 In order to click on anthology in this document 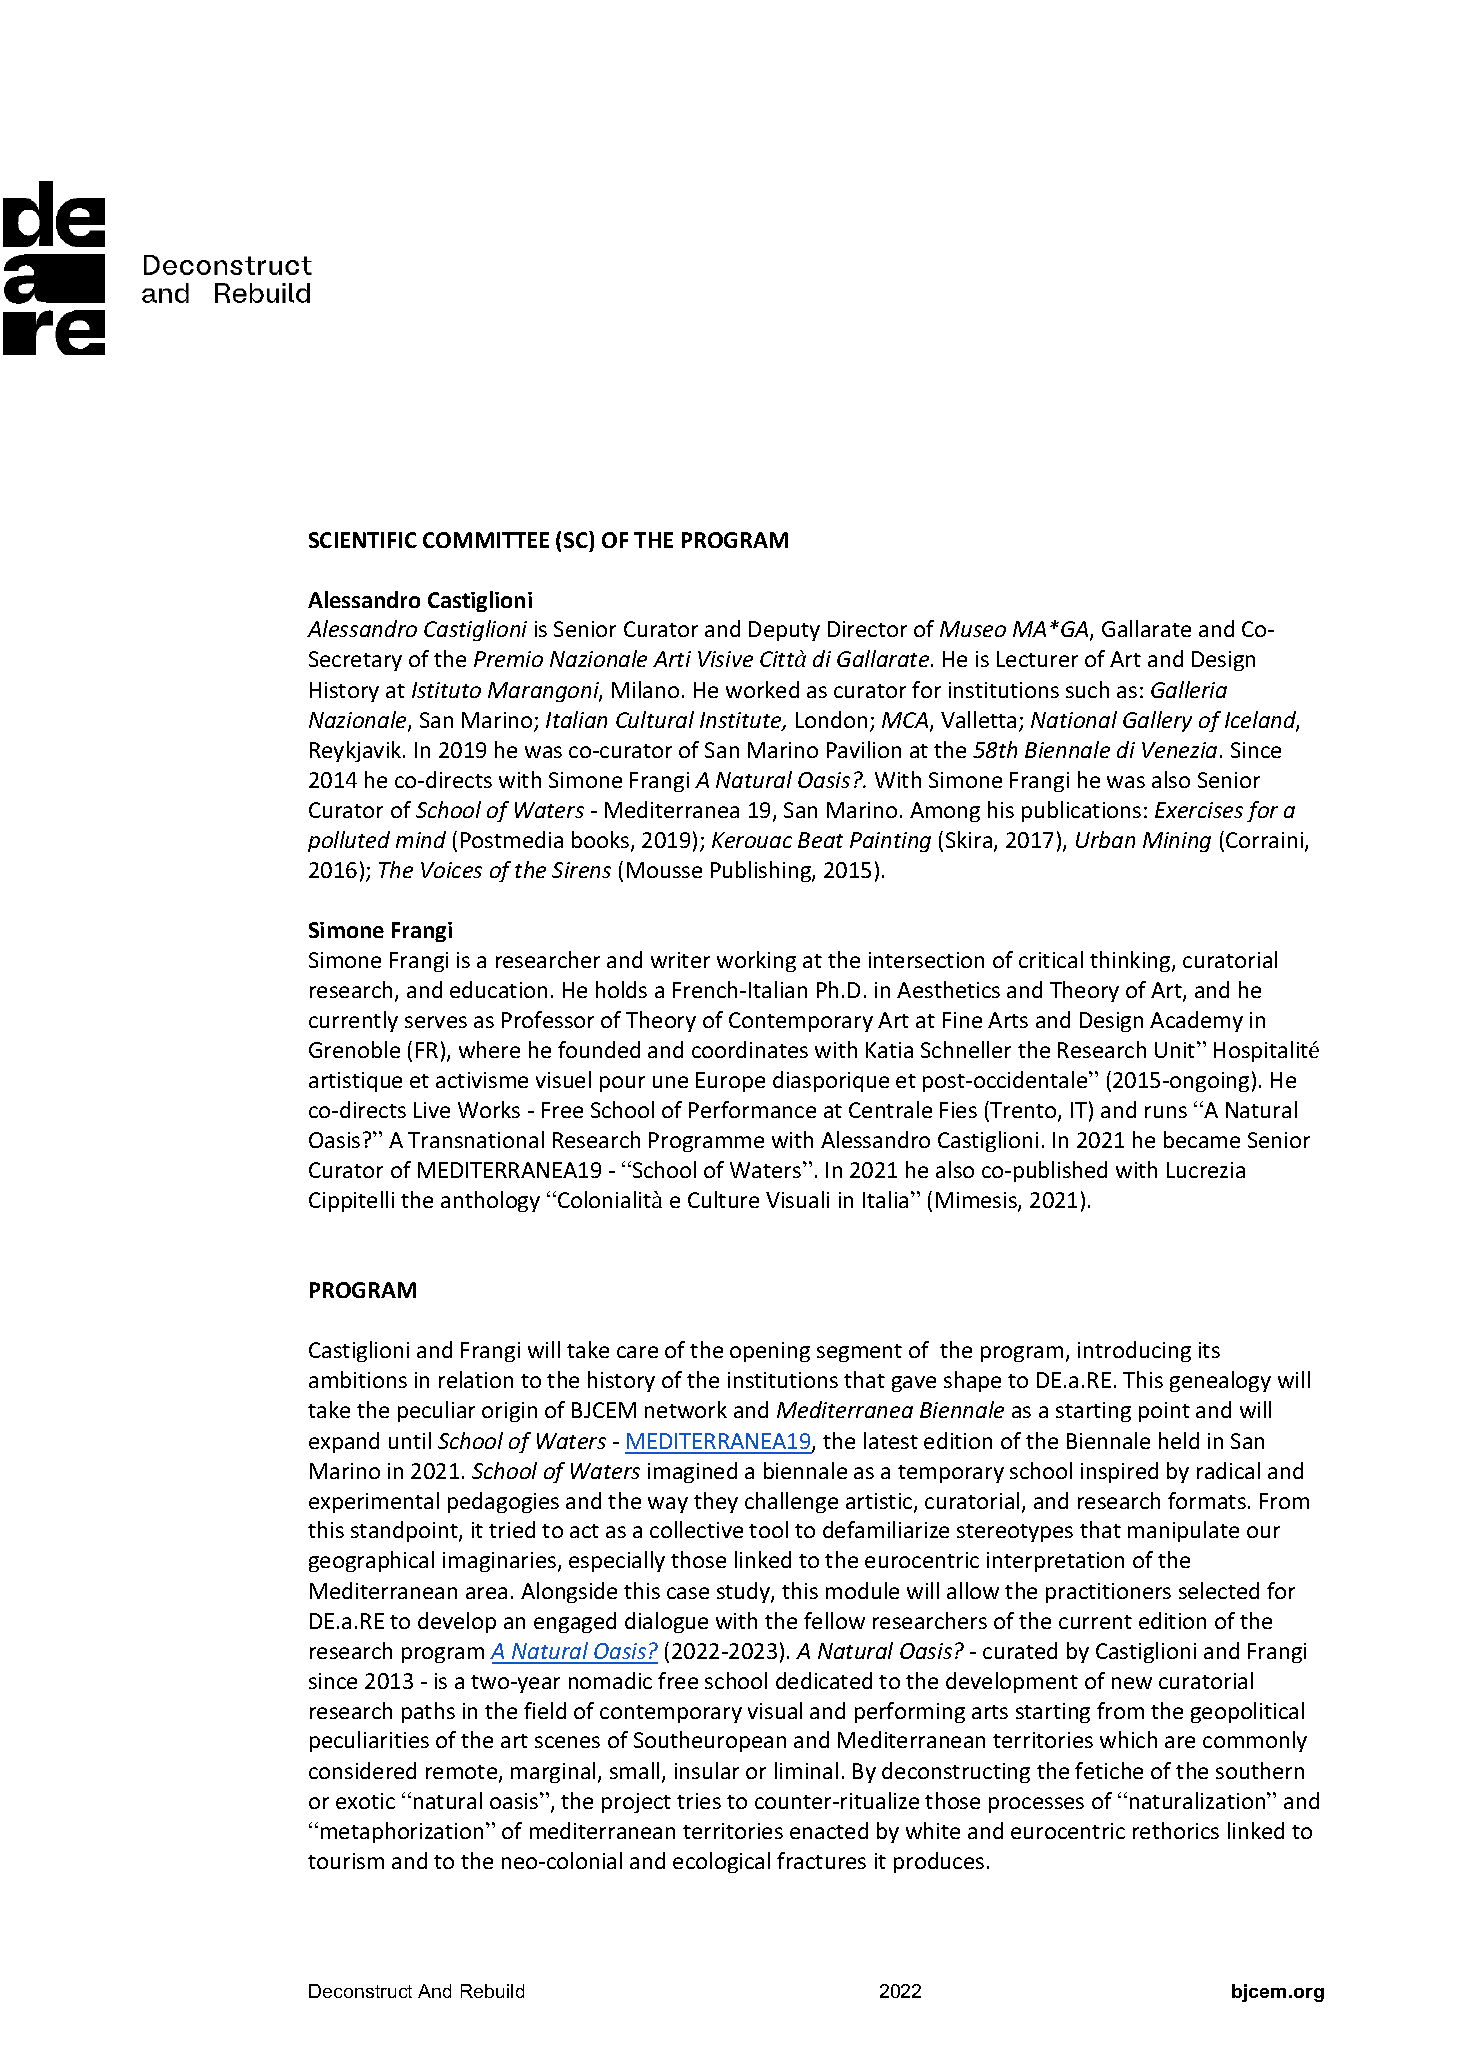, I will do `click(490, 1201)`.
